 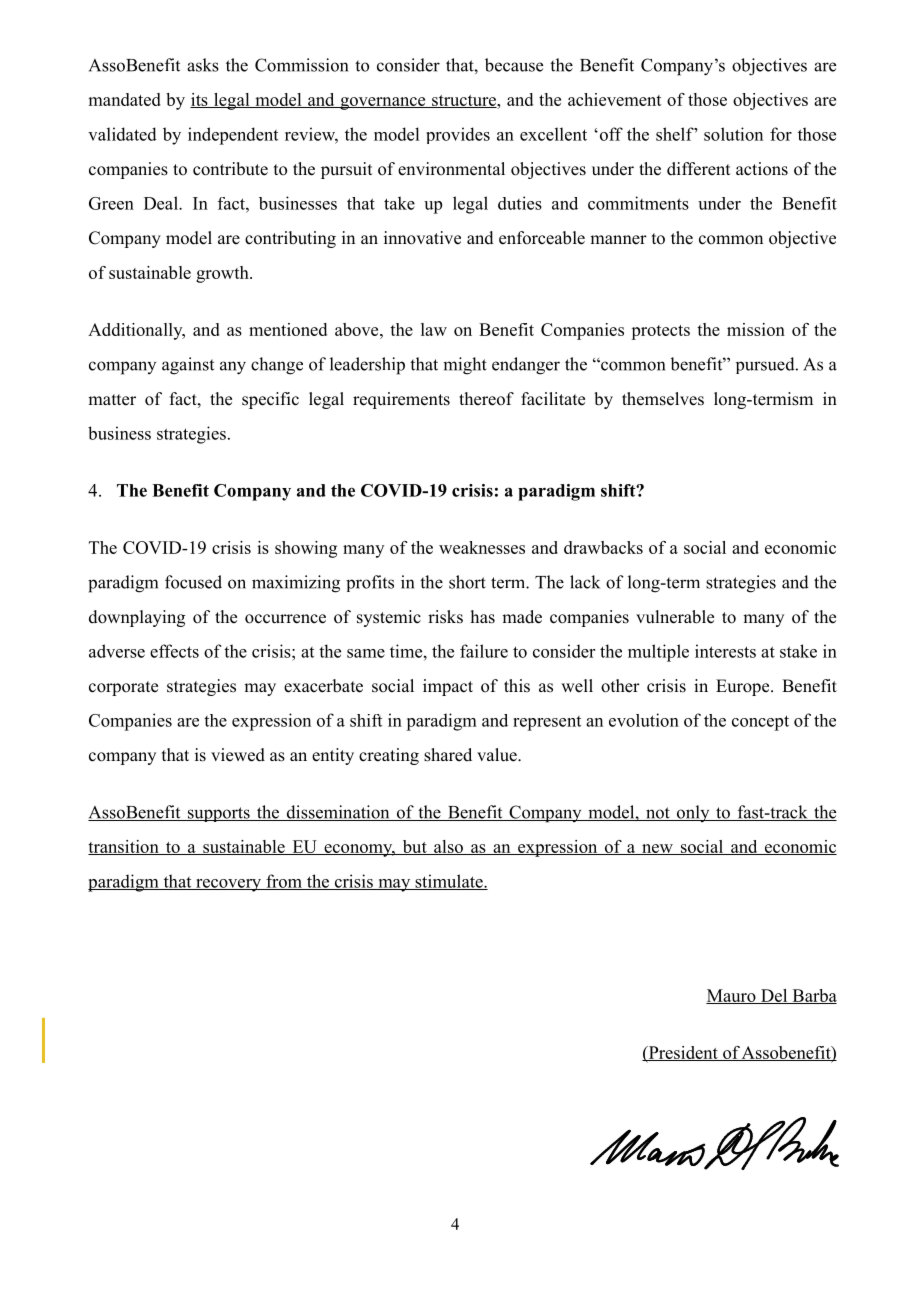 What do you see at coordinates (193, 582) in the document?
I see `focused` at bounding box center [193, 582].
